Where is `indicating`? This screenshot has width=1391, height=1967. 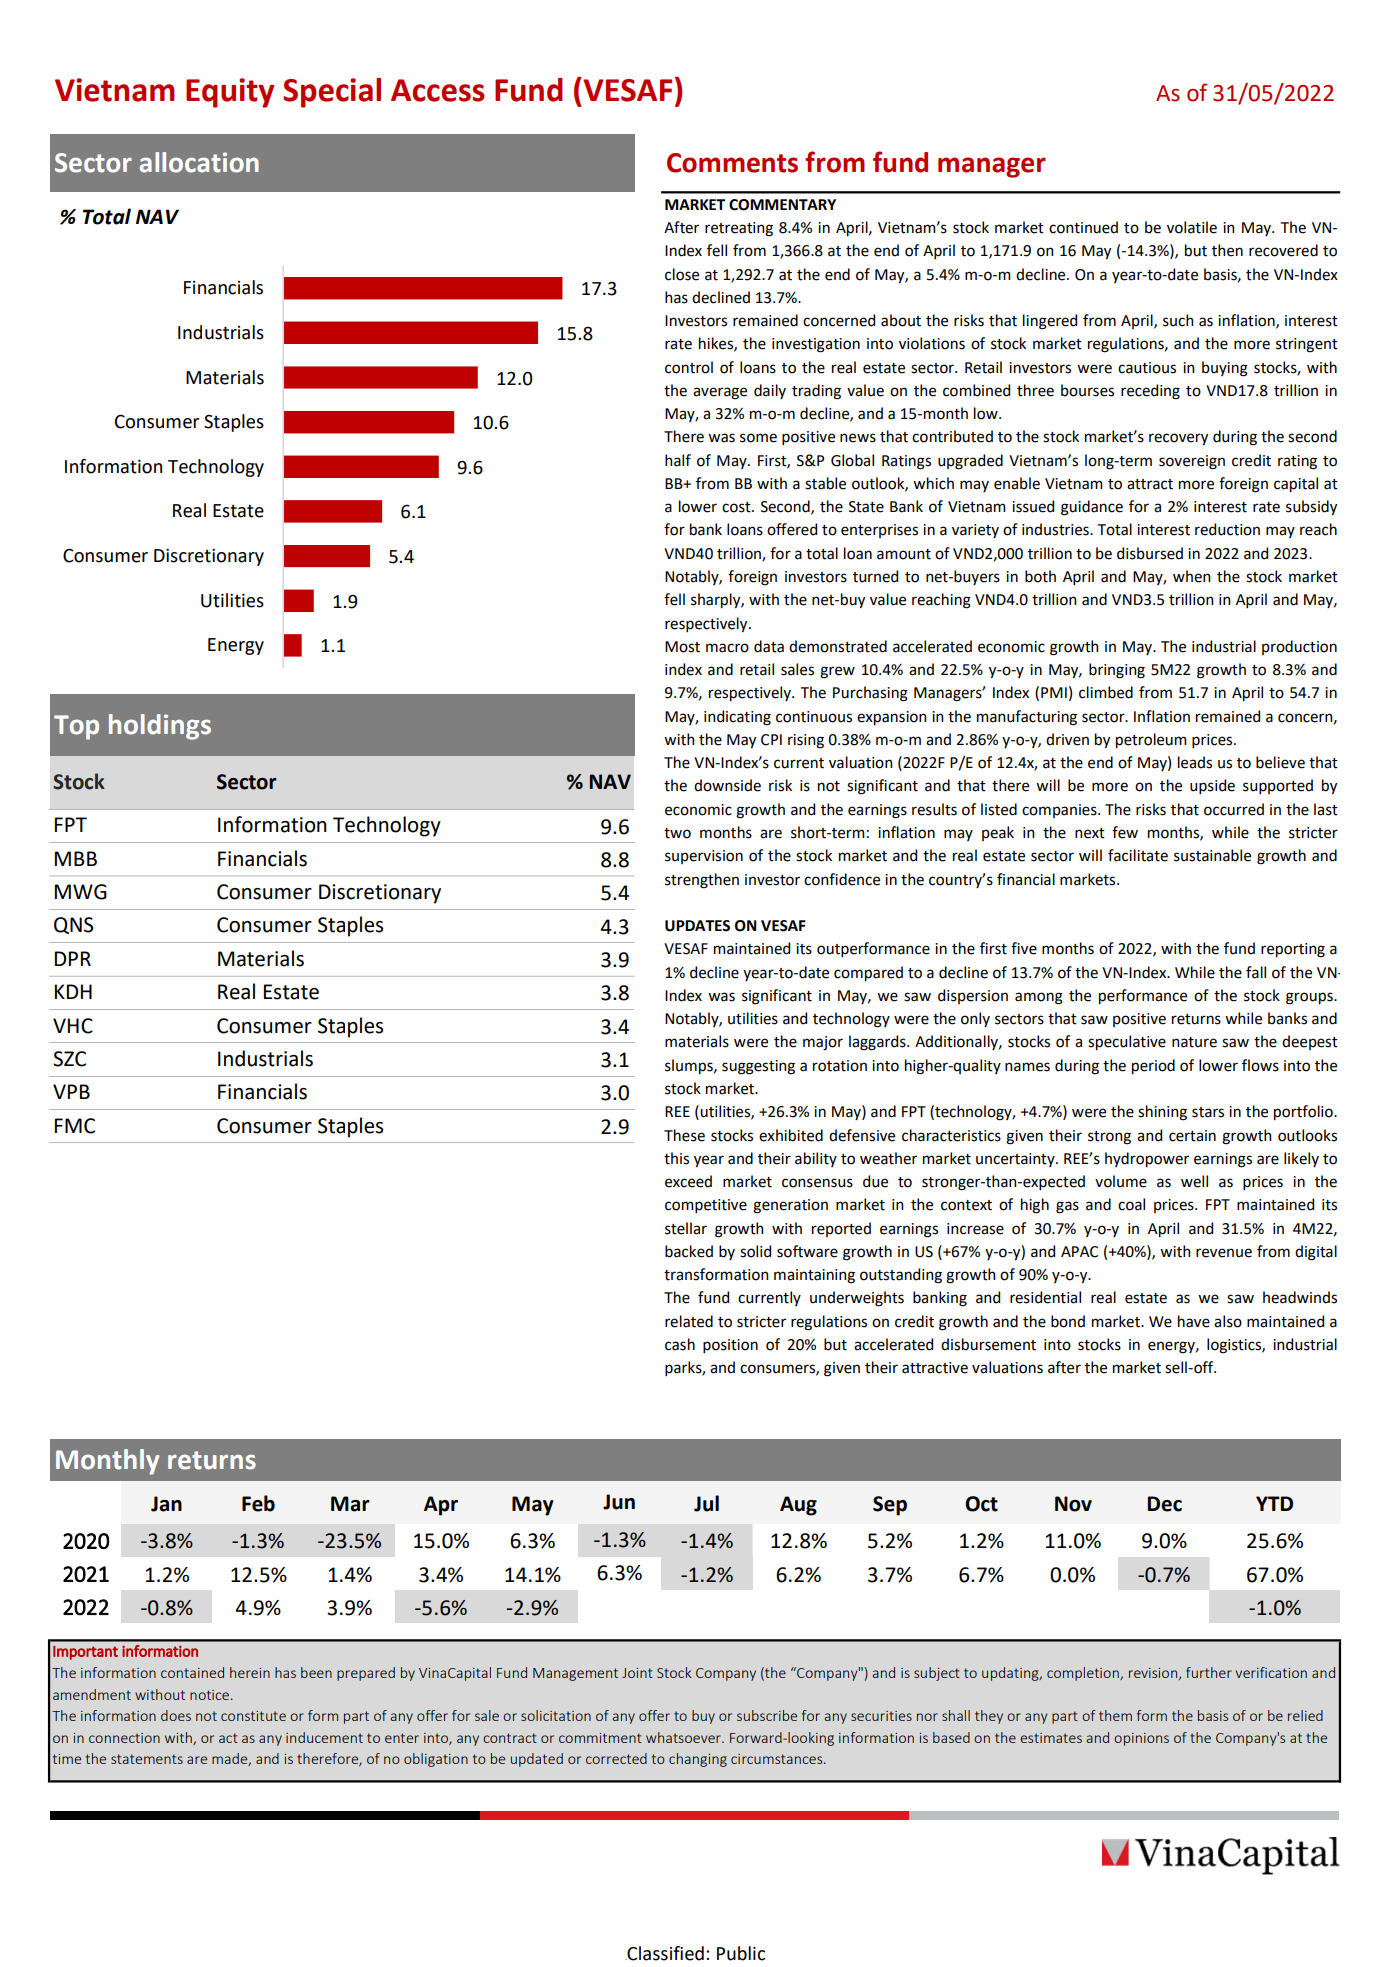
indicating is located at coordinates (737, 718).
